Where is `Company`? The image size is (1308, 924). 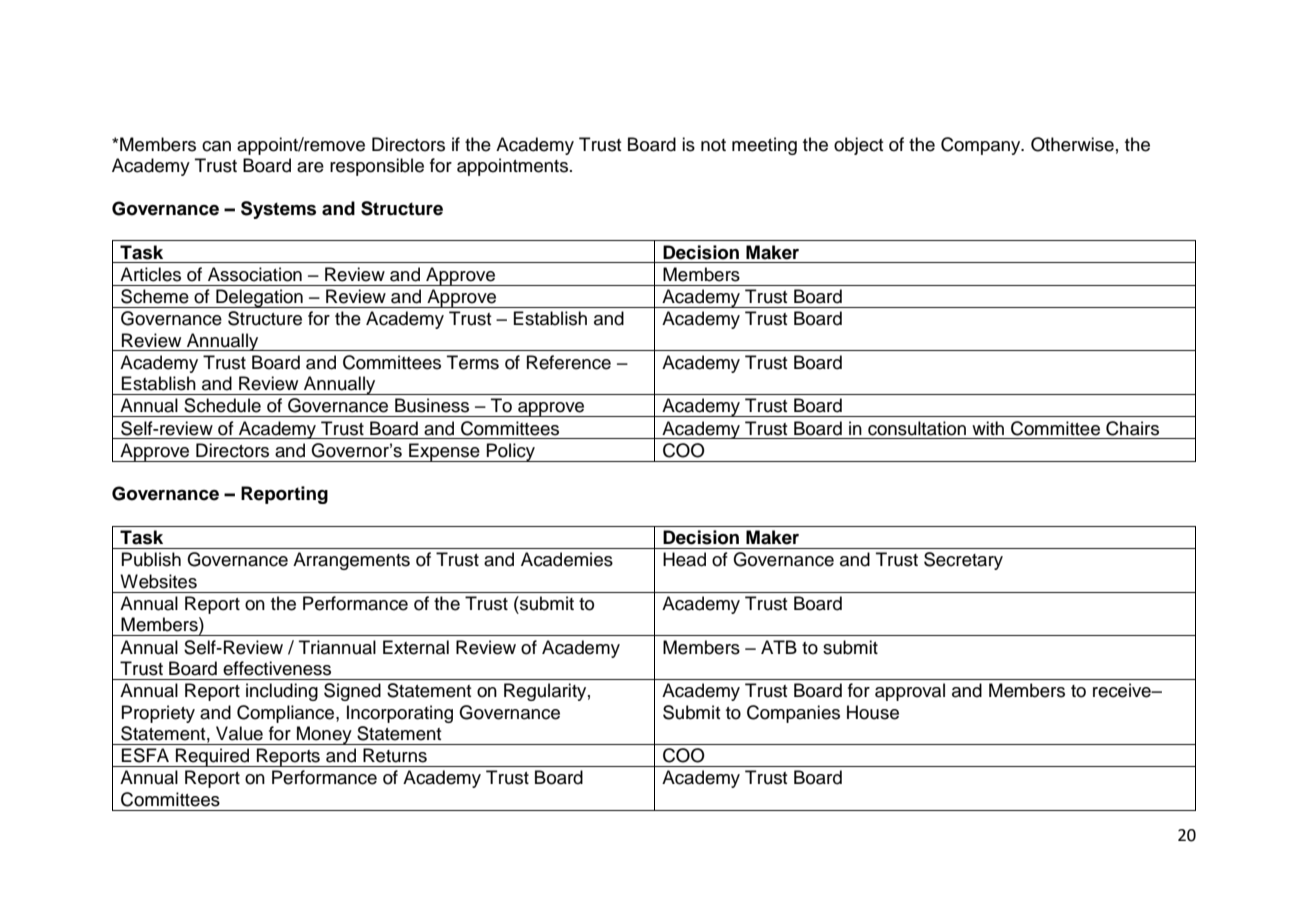
Company is located at coordinates (982, 146).
